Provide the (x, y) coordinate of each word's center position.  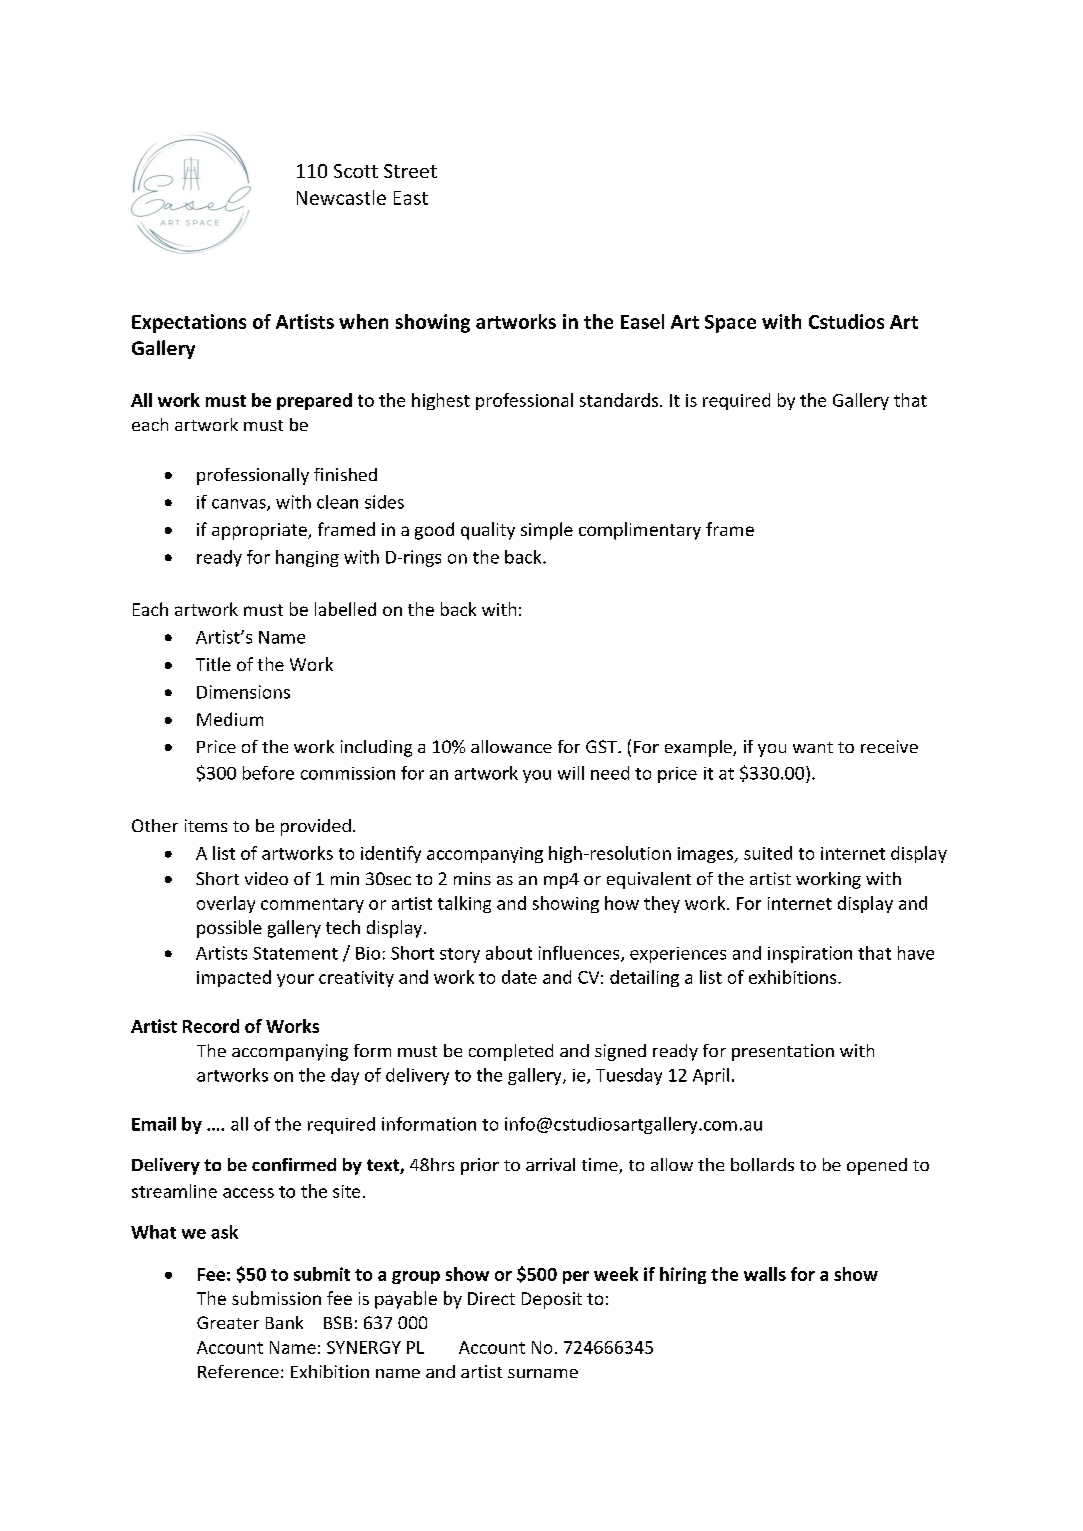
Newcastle (341, 197)
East (411, 198)
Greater (228, 1322)
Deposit (552, 1300)
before (268, 773)
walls (765, 1274)
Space (730, 324)
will (571, 773)
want (813, 747)
